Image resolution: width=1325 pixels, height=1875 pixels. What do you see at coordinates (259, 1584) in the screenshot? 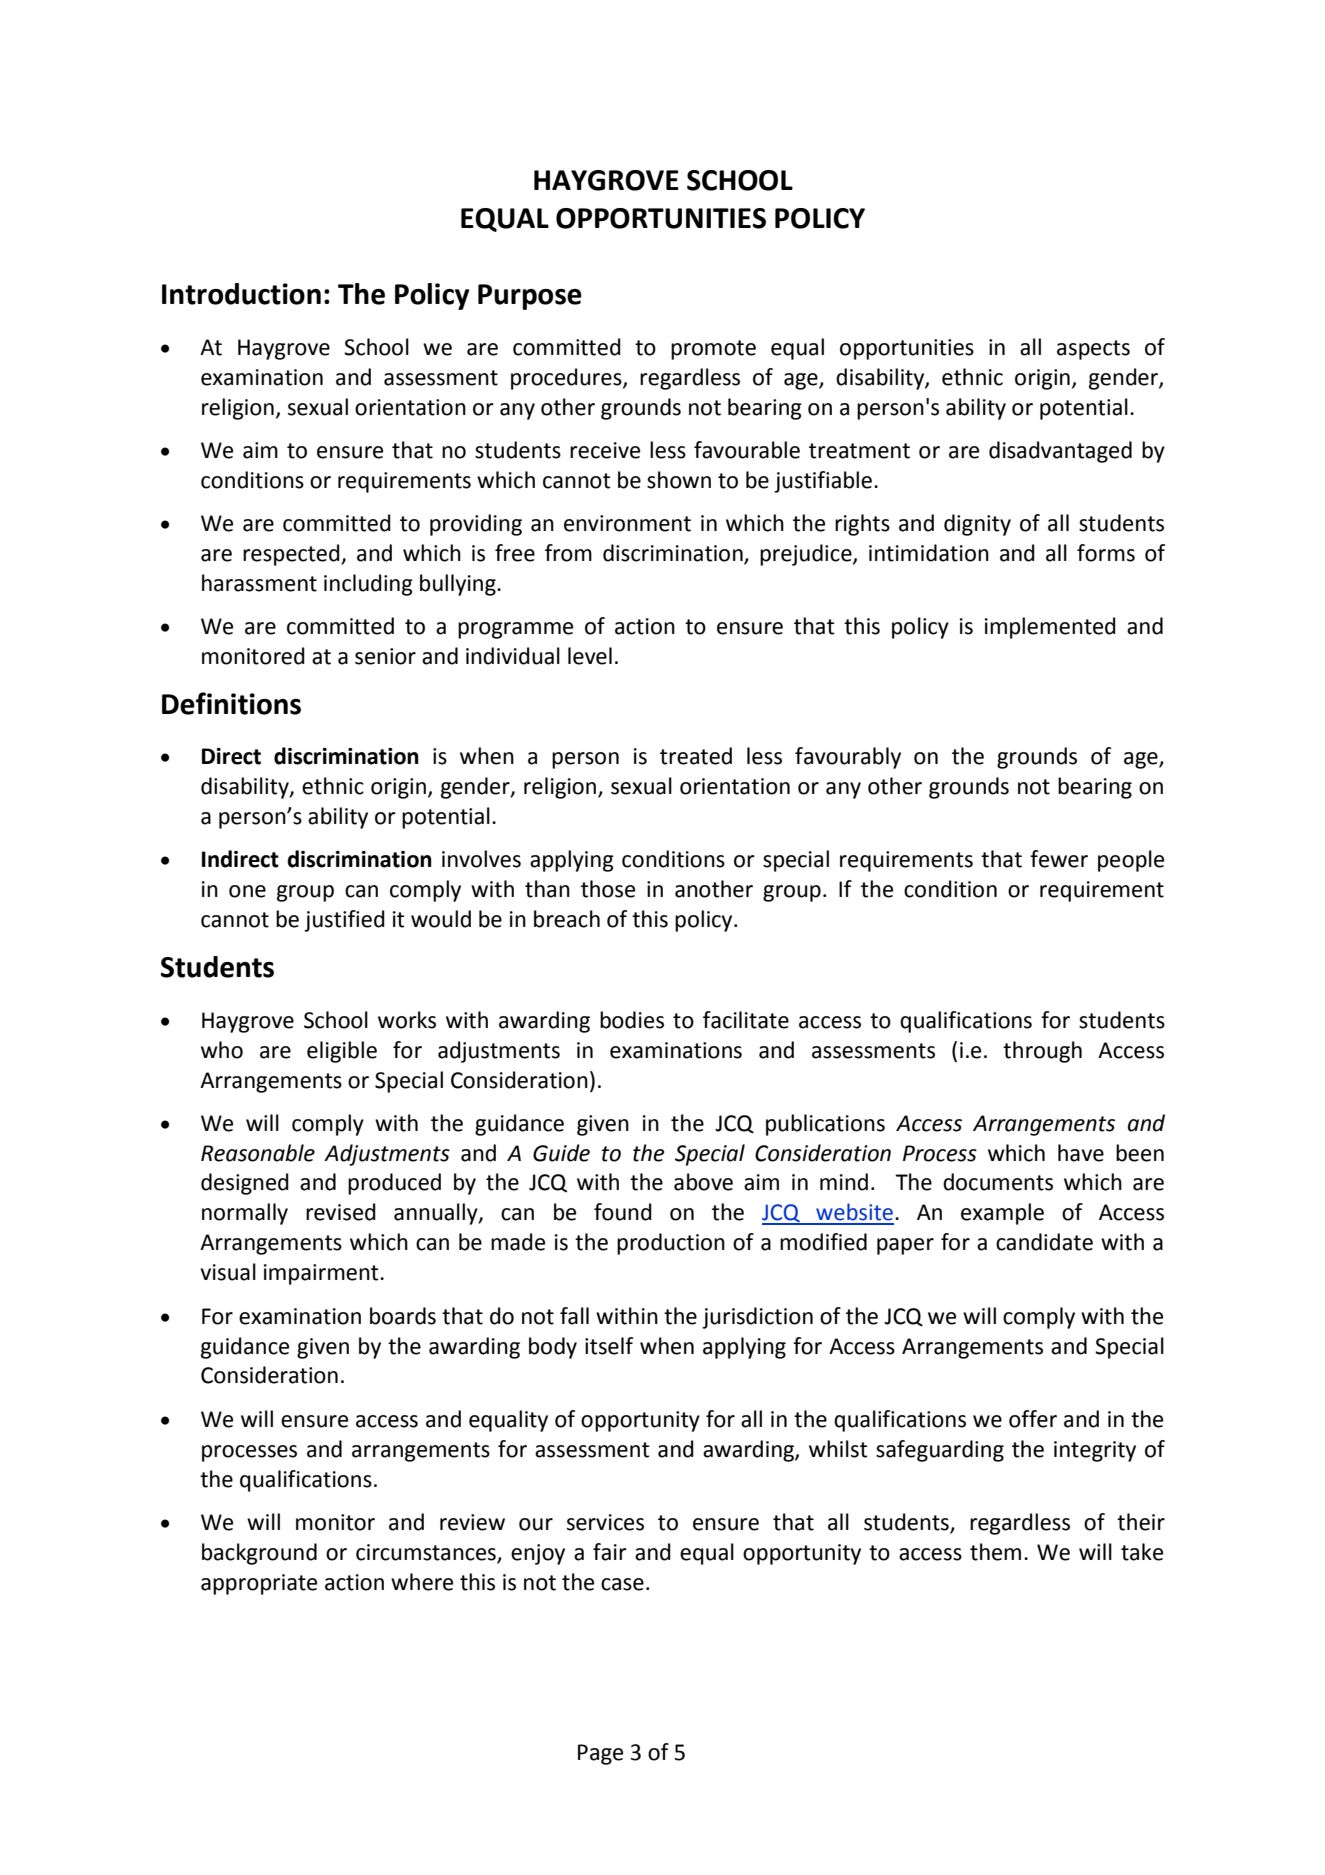
I see `appropriate` at bounding box center [259, 1584].
